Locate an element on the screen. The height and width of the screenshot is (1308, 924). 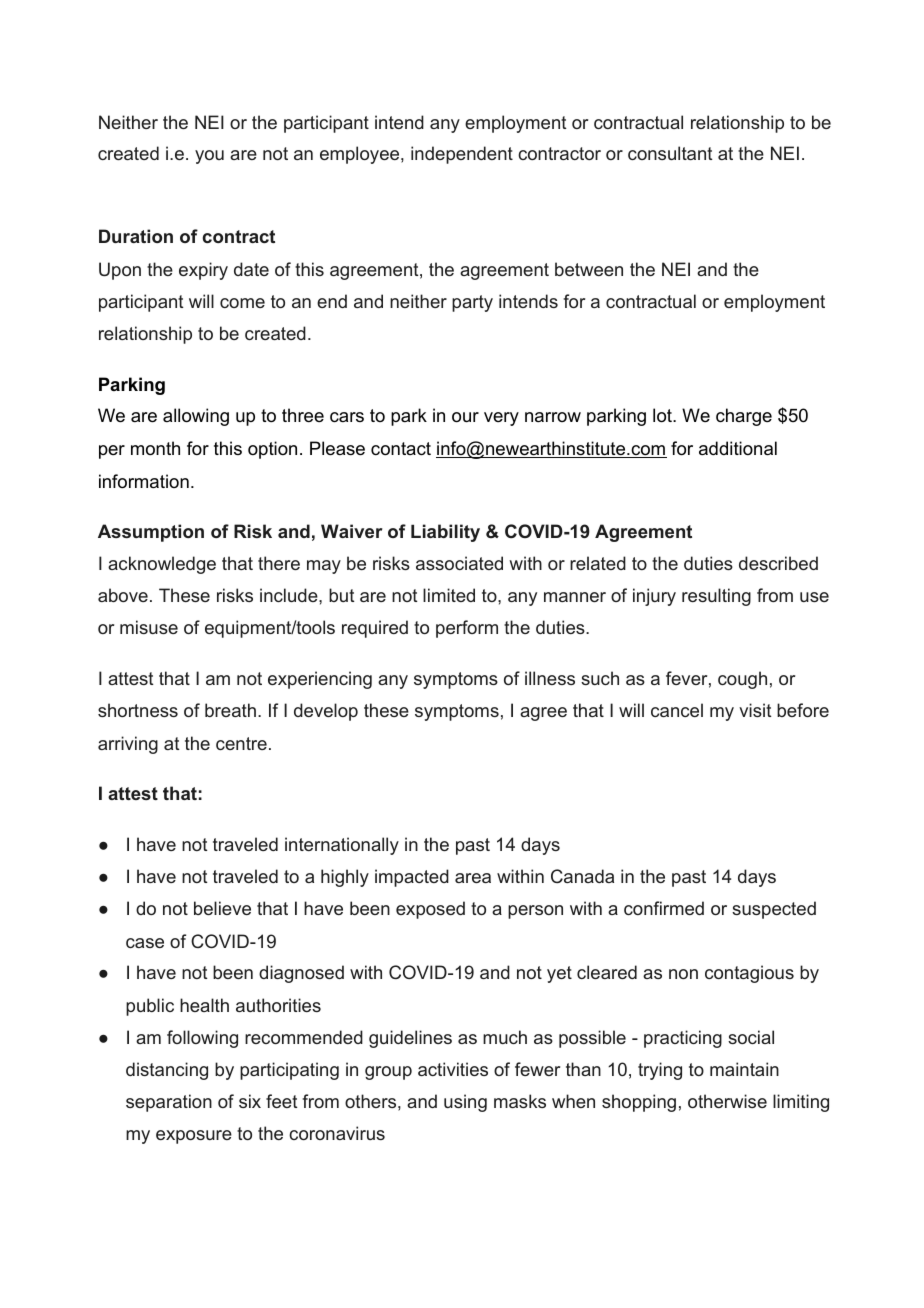
using is located at coordinates (465, 1103).
